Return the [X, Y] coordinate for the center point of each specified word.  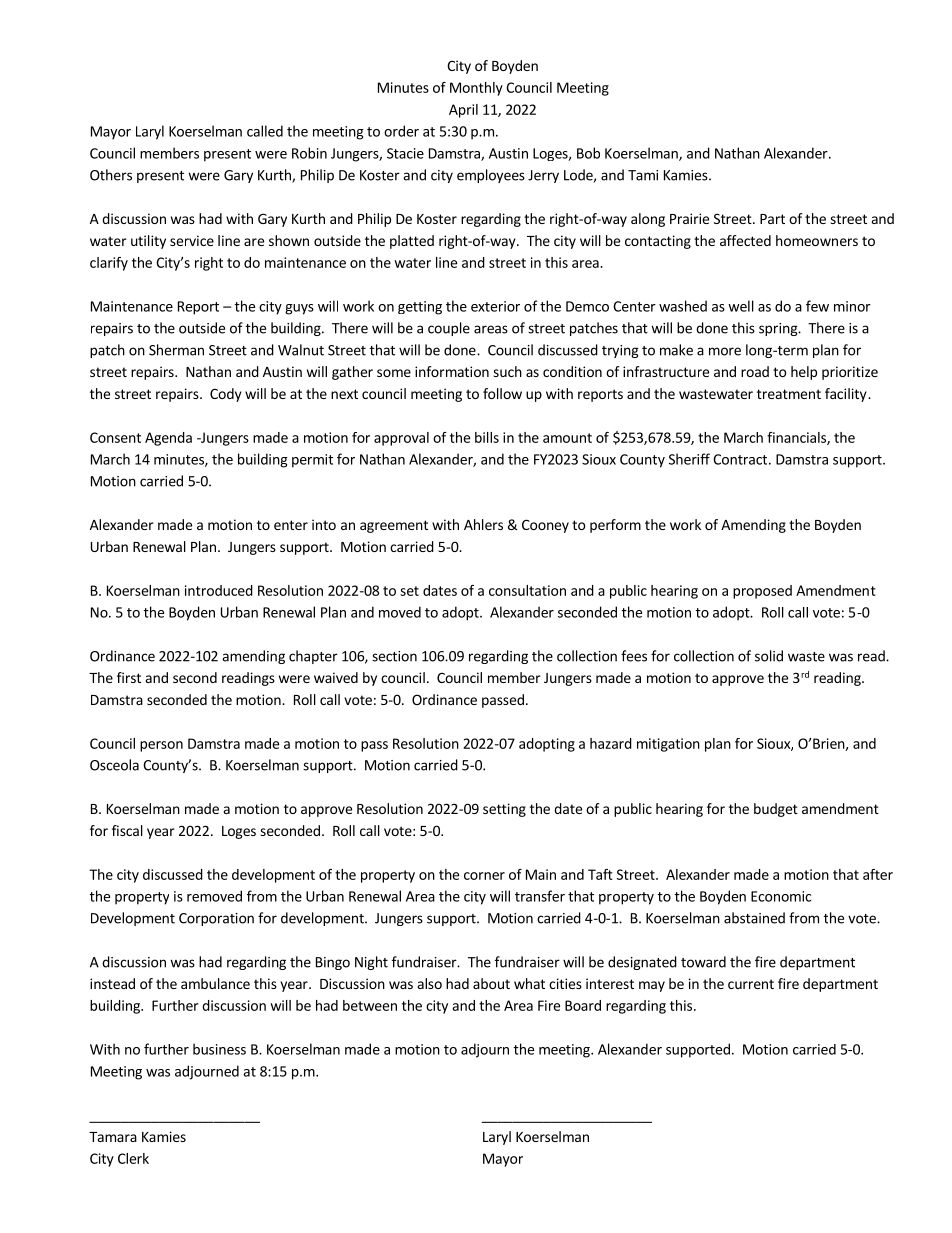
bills [487, 437]
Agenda [168, 439]
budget [776, 810]
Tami [643, 175]
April [463, 111]
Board [583, 1005]
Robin [309, 153]
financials [797, 438]
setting [504, 810]
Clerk [133, 1158]
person [161, 746]
